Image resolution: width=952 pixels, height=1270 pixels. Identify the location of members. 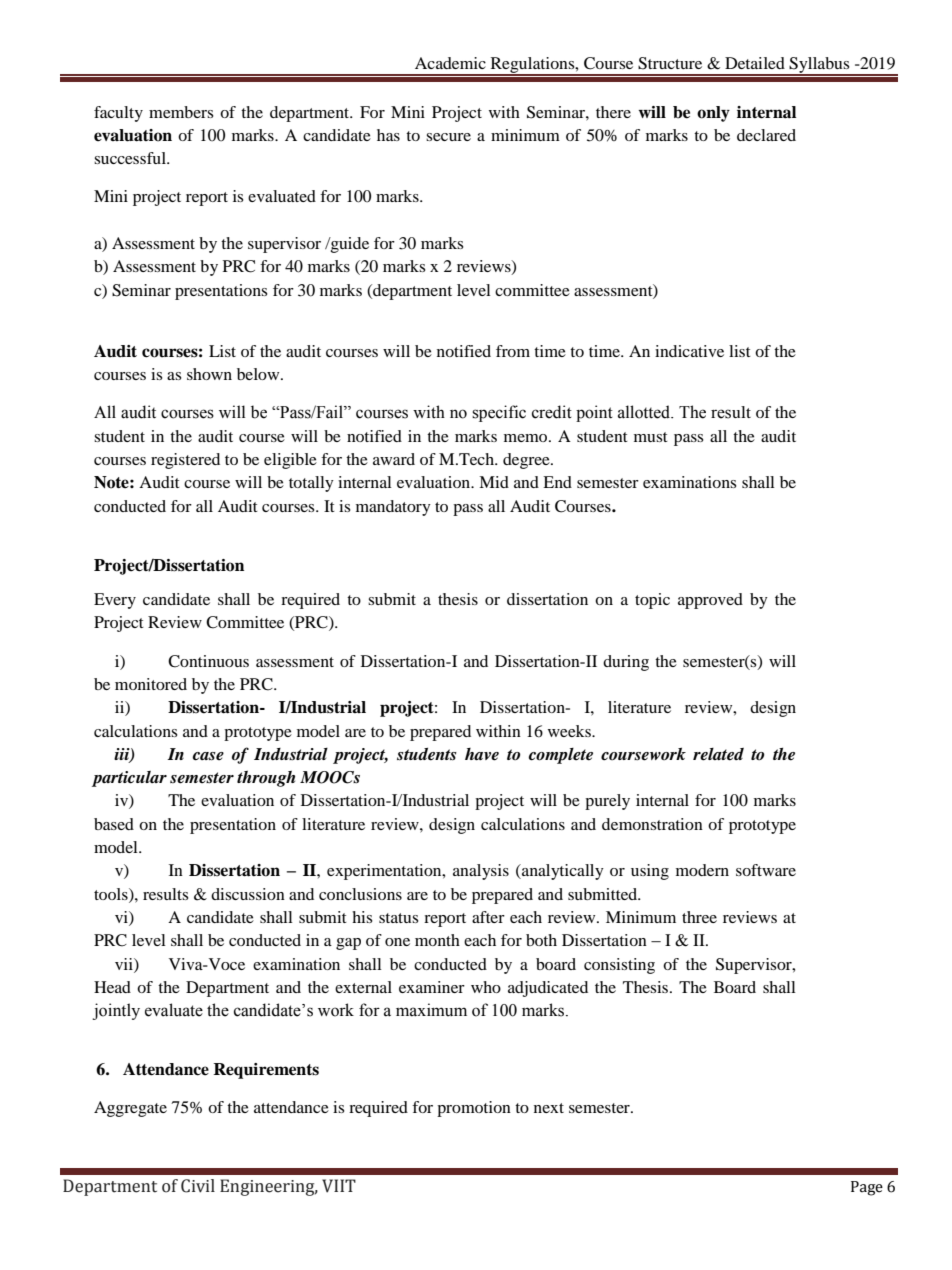
(181, 112).
